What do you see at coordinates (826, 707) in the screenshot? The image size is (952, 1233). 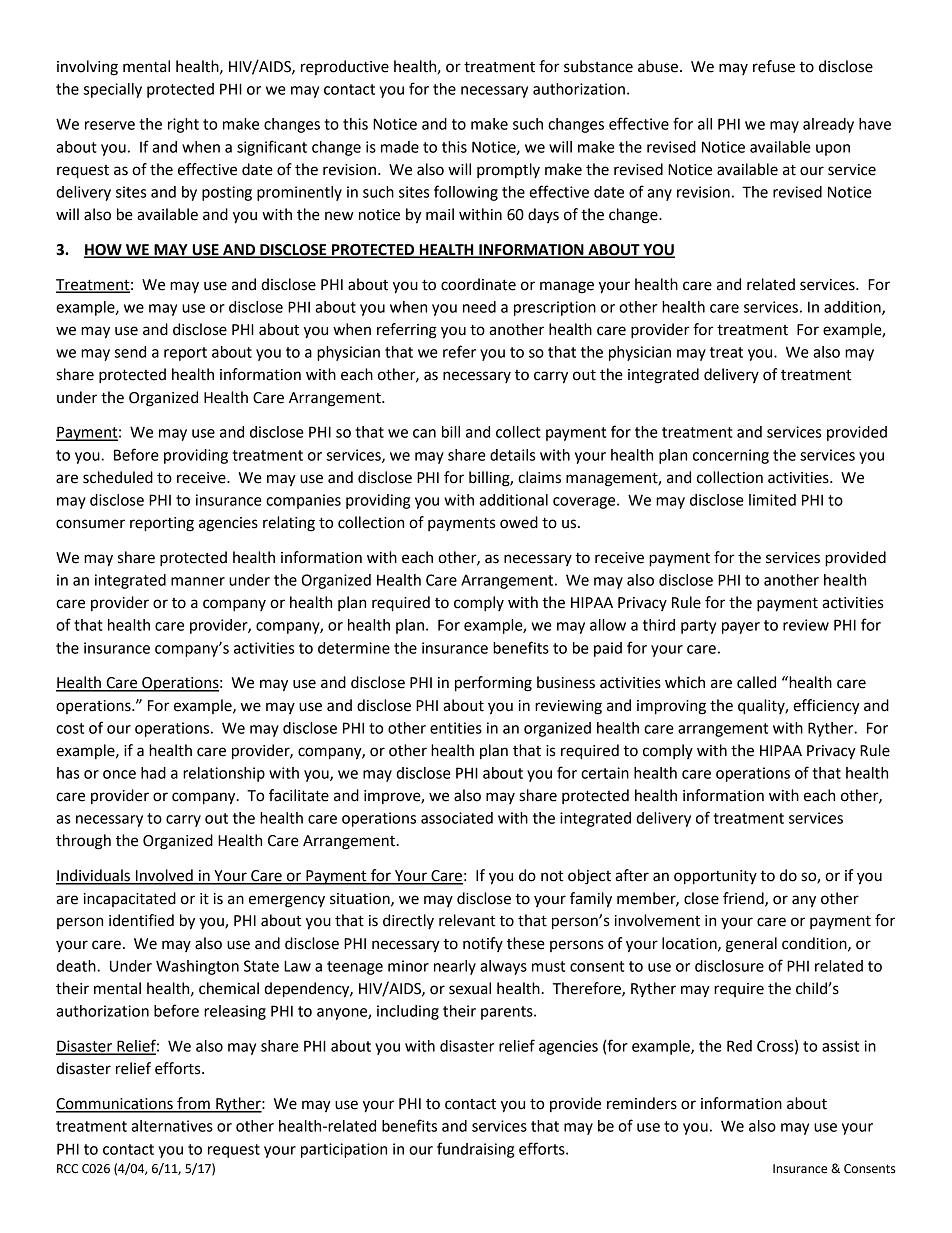 I see `efficiency` at bounding box center [826, 707].
